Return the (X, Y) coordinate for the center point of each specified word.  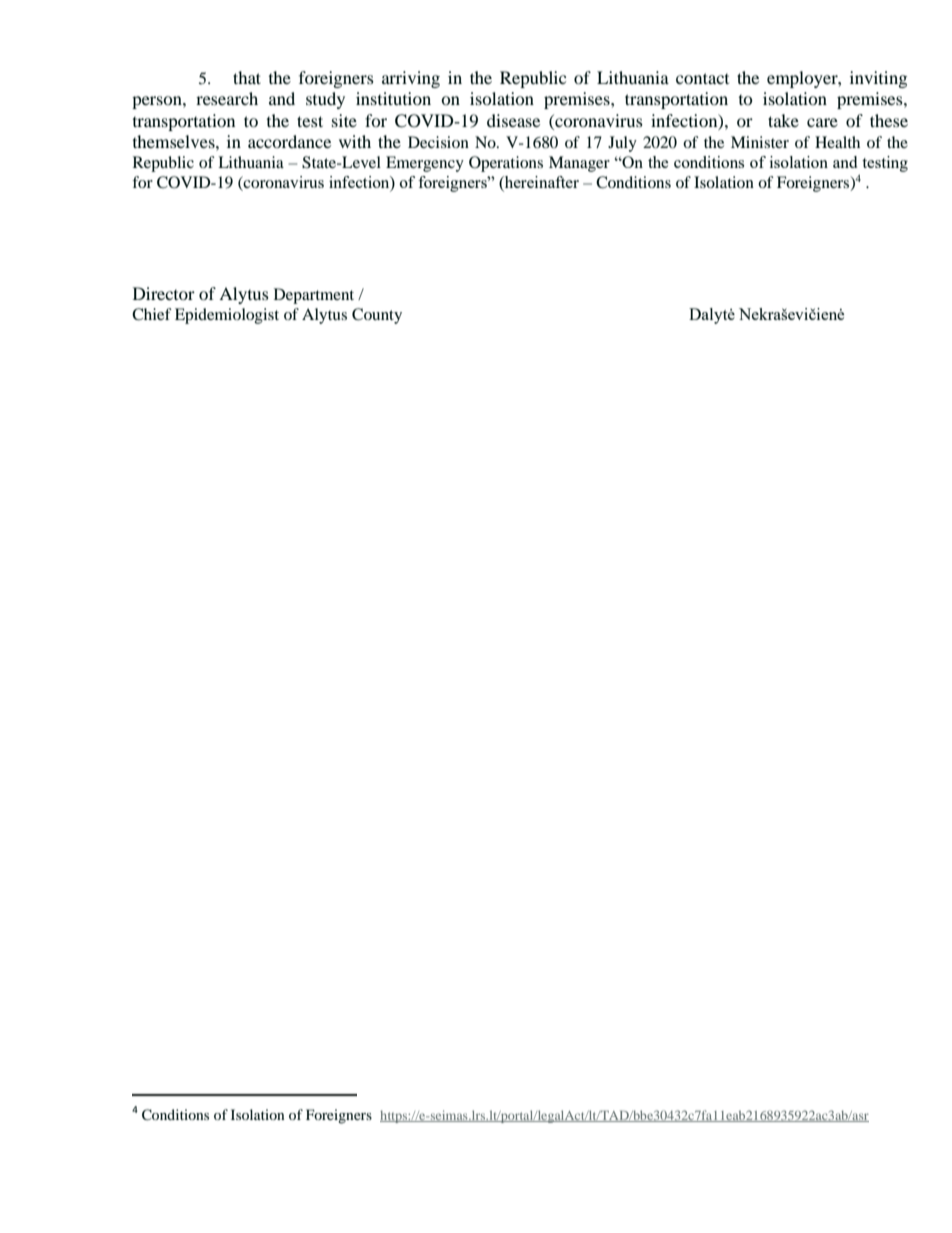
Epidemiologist (227, 316)
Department (314, 296)
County (377, 316)
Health (837, 142)
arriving (411, 79)
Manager (579, 164)
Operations (506, 164)
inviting (878, 79)
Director (164, 293)
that (247, 77)
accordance (289, 141)
